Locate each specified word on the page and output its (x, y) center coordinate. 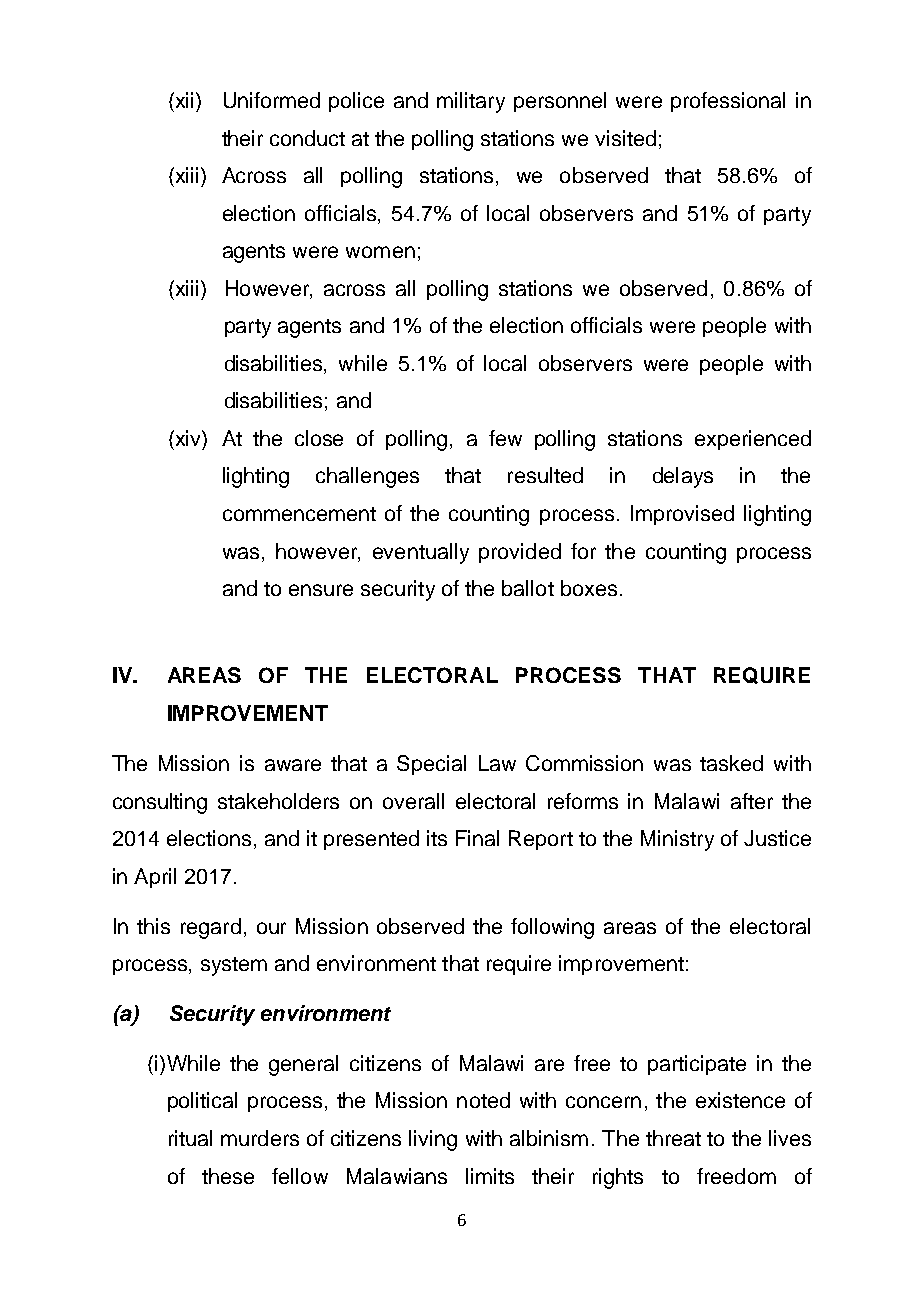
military (471, 102)
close (319, 438)
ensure (321, 590)
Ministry (677, 840)
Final (477, 838)
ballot (528, 588)
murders (260, 1138)
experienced (753, 440)
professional (728, 102)
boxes (589, 588)
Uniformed (272, 100)
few (505, 438)
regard (211, 928)
